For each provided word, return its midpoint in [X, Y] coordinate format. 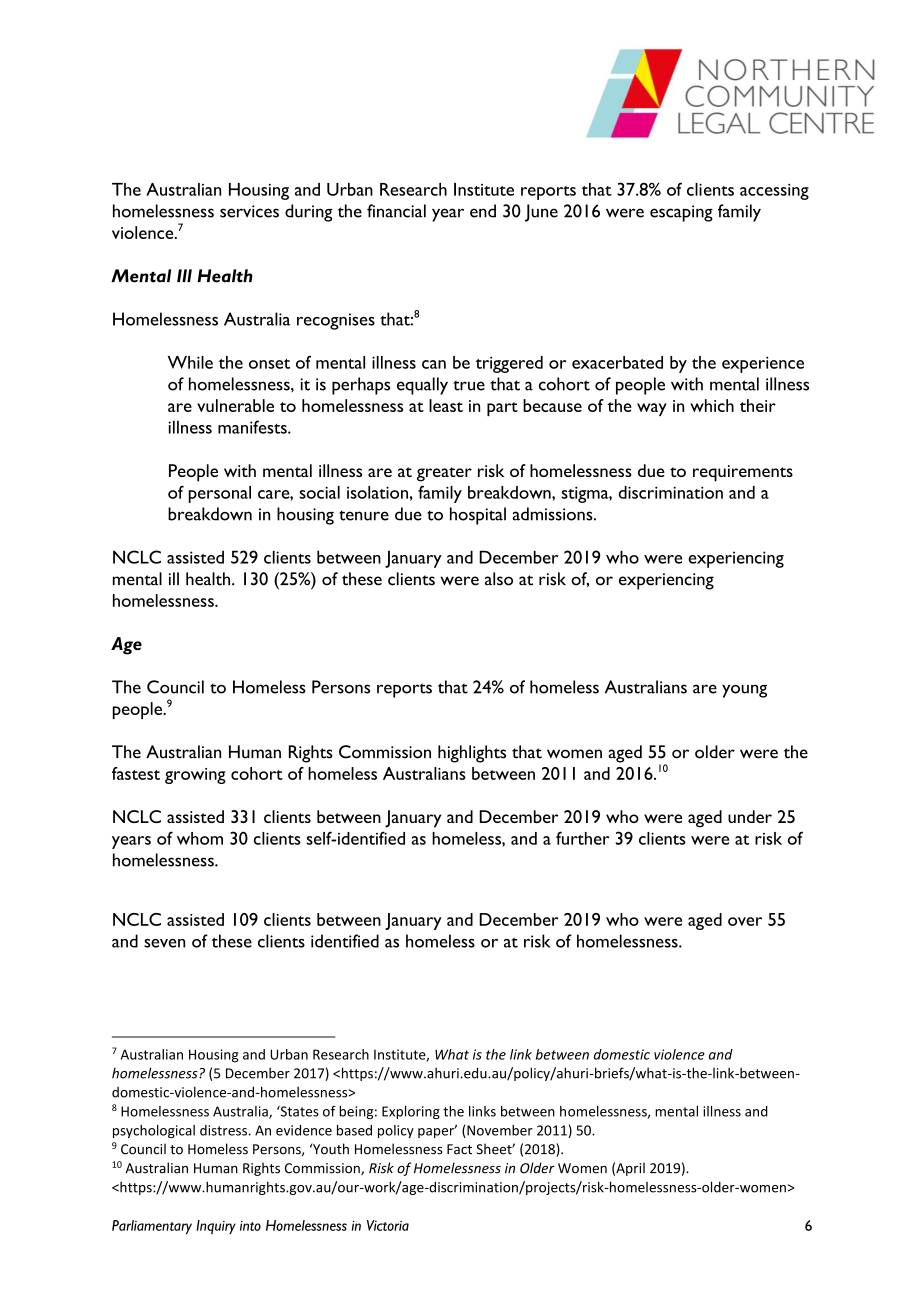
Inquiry [216, 1227]
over [745, 921]
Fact [459, 1149]
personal [220, 494]
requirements [743, 473]
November [499, 1131]
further [582, 838]
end [483, 211]
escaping [681, 213]
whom [200, 838]
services [249, 211]
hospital [478, 516]
